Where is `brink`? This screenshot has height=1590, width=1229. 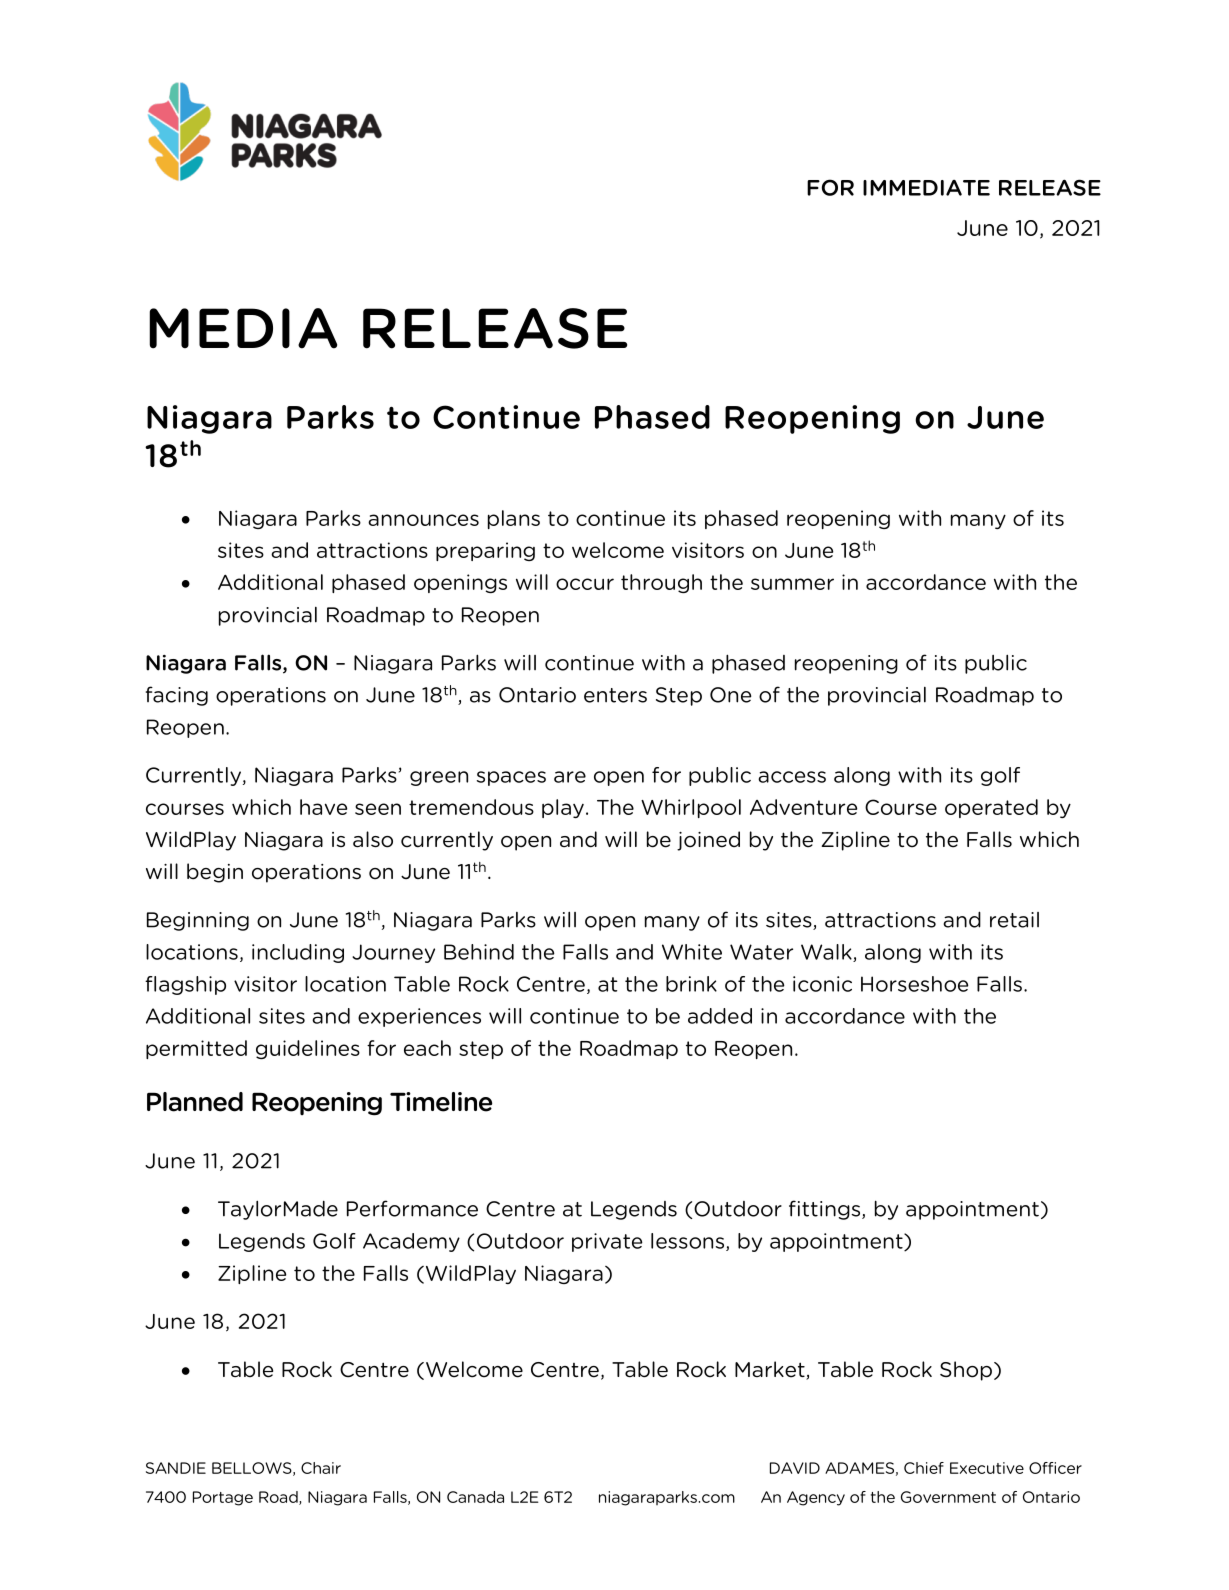 brink is located at coordinates (691, 984).
